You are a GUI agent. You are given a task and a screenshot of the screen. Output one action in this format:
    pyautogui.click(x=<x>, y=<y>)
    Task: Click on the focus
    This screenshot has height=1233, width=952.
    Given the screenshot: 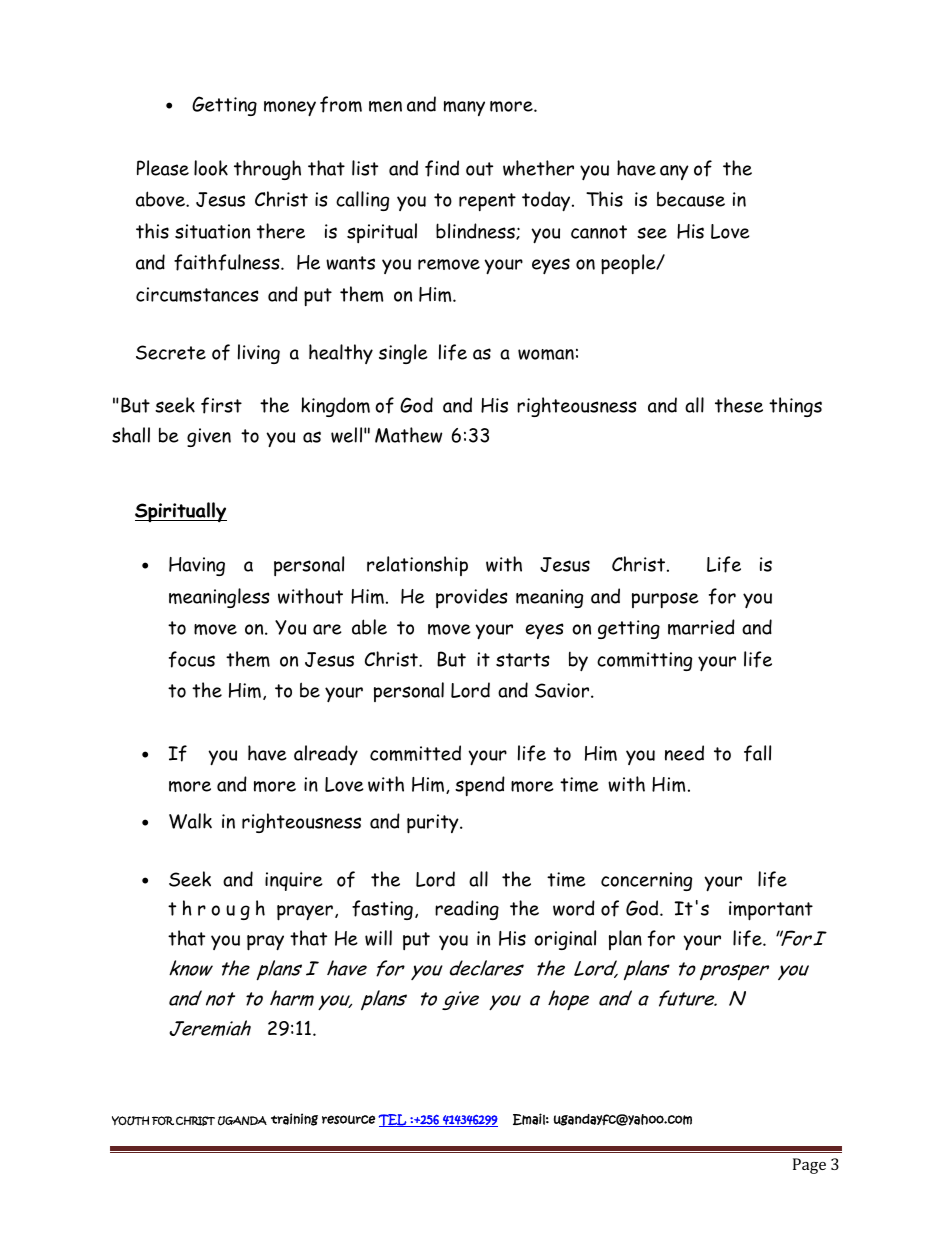 What is the action you would take?
    pyautogui.click(x=192, y=659)
